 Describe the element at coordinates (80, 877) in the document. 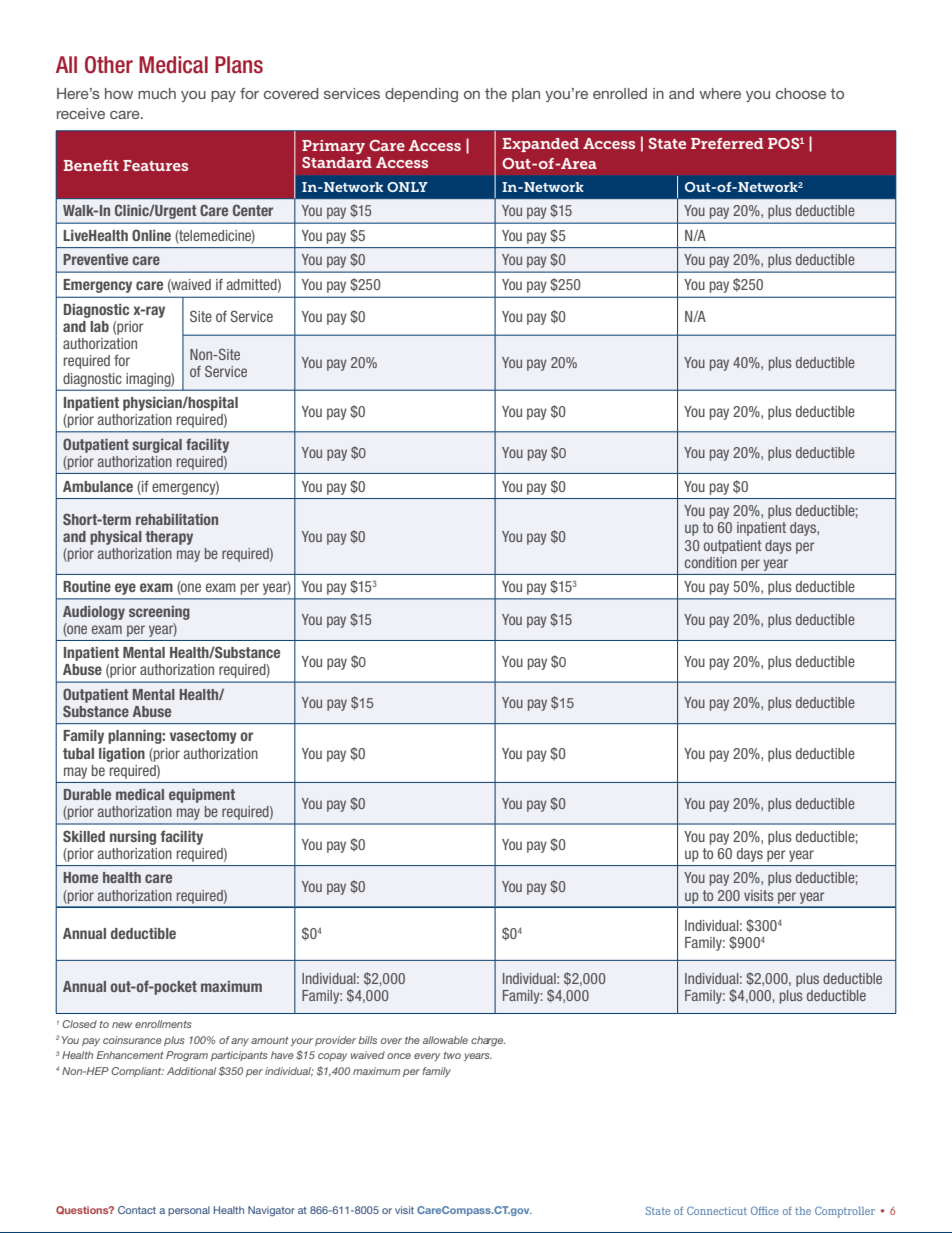

I see `Home` at that location.
